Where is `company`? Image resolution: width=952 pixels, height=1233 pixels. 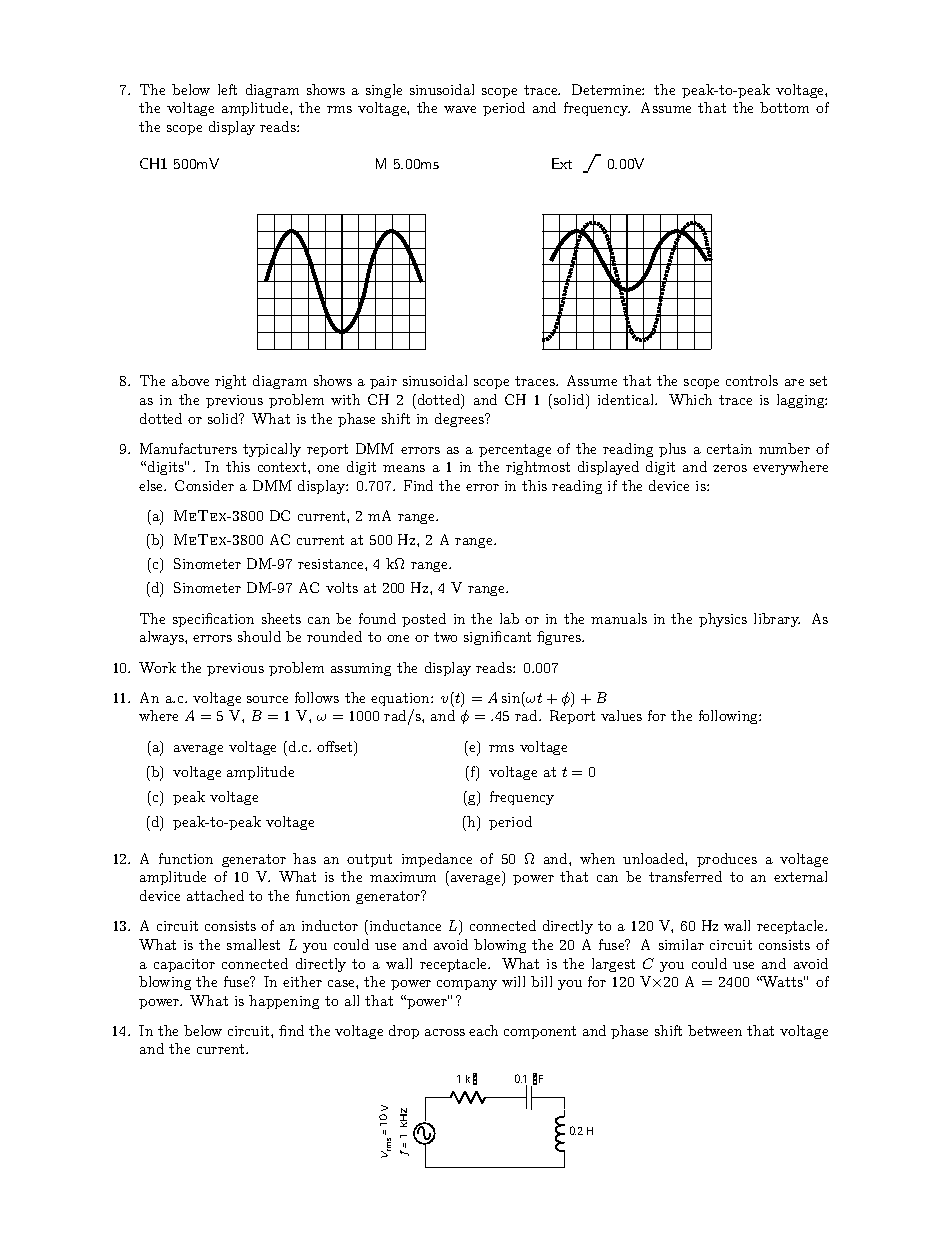 company is located at coordinates (467, 985).
